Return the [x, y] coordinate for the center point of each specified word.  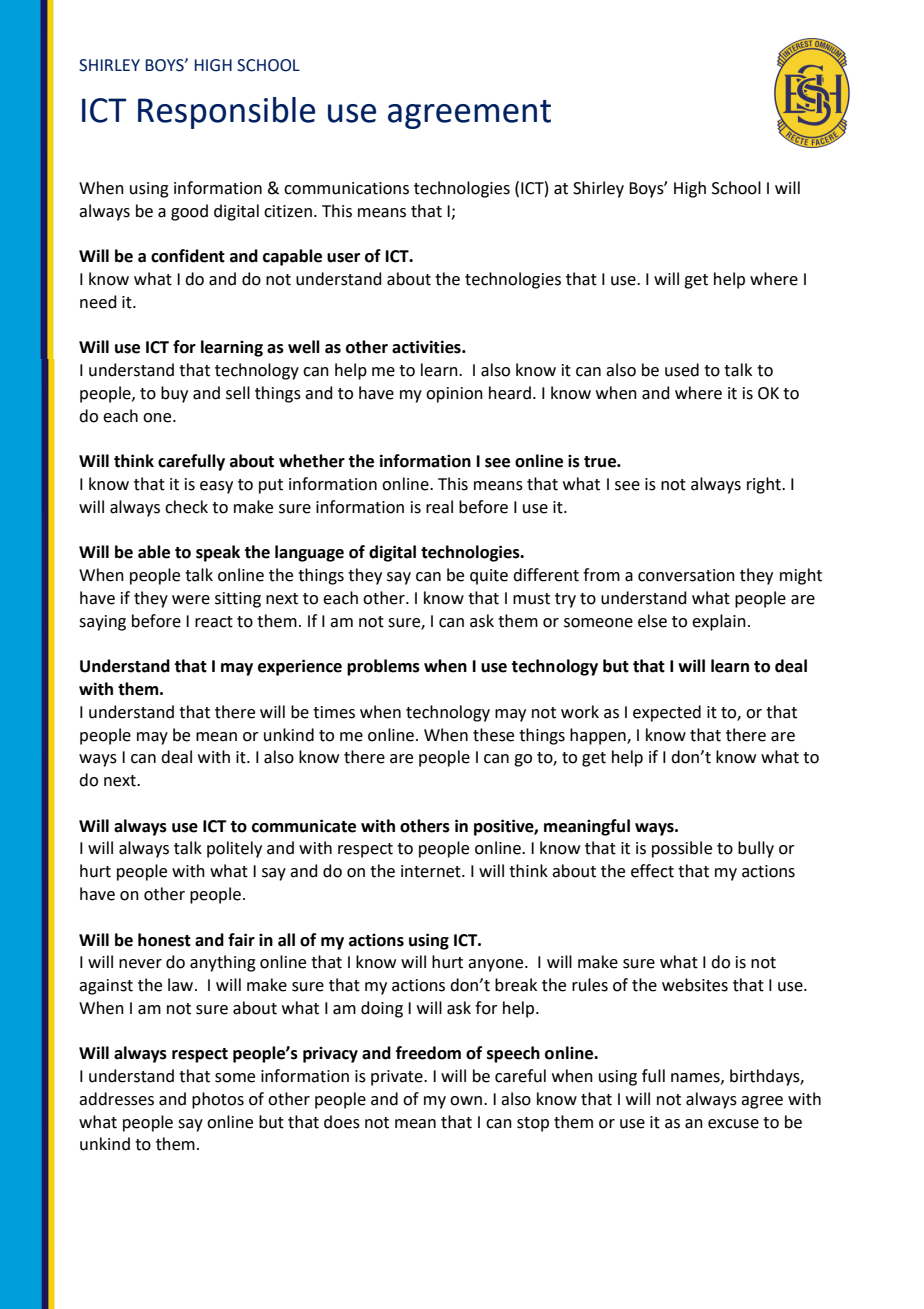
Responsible [226, 113]
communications [346, 188]
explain [719, 622]
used [682, 370]
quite [489, 577]
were [191, 600]
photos [218, 1100]
